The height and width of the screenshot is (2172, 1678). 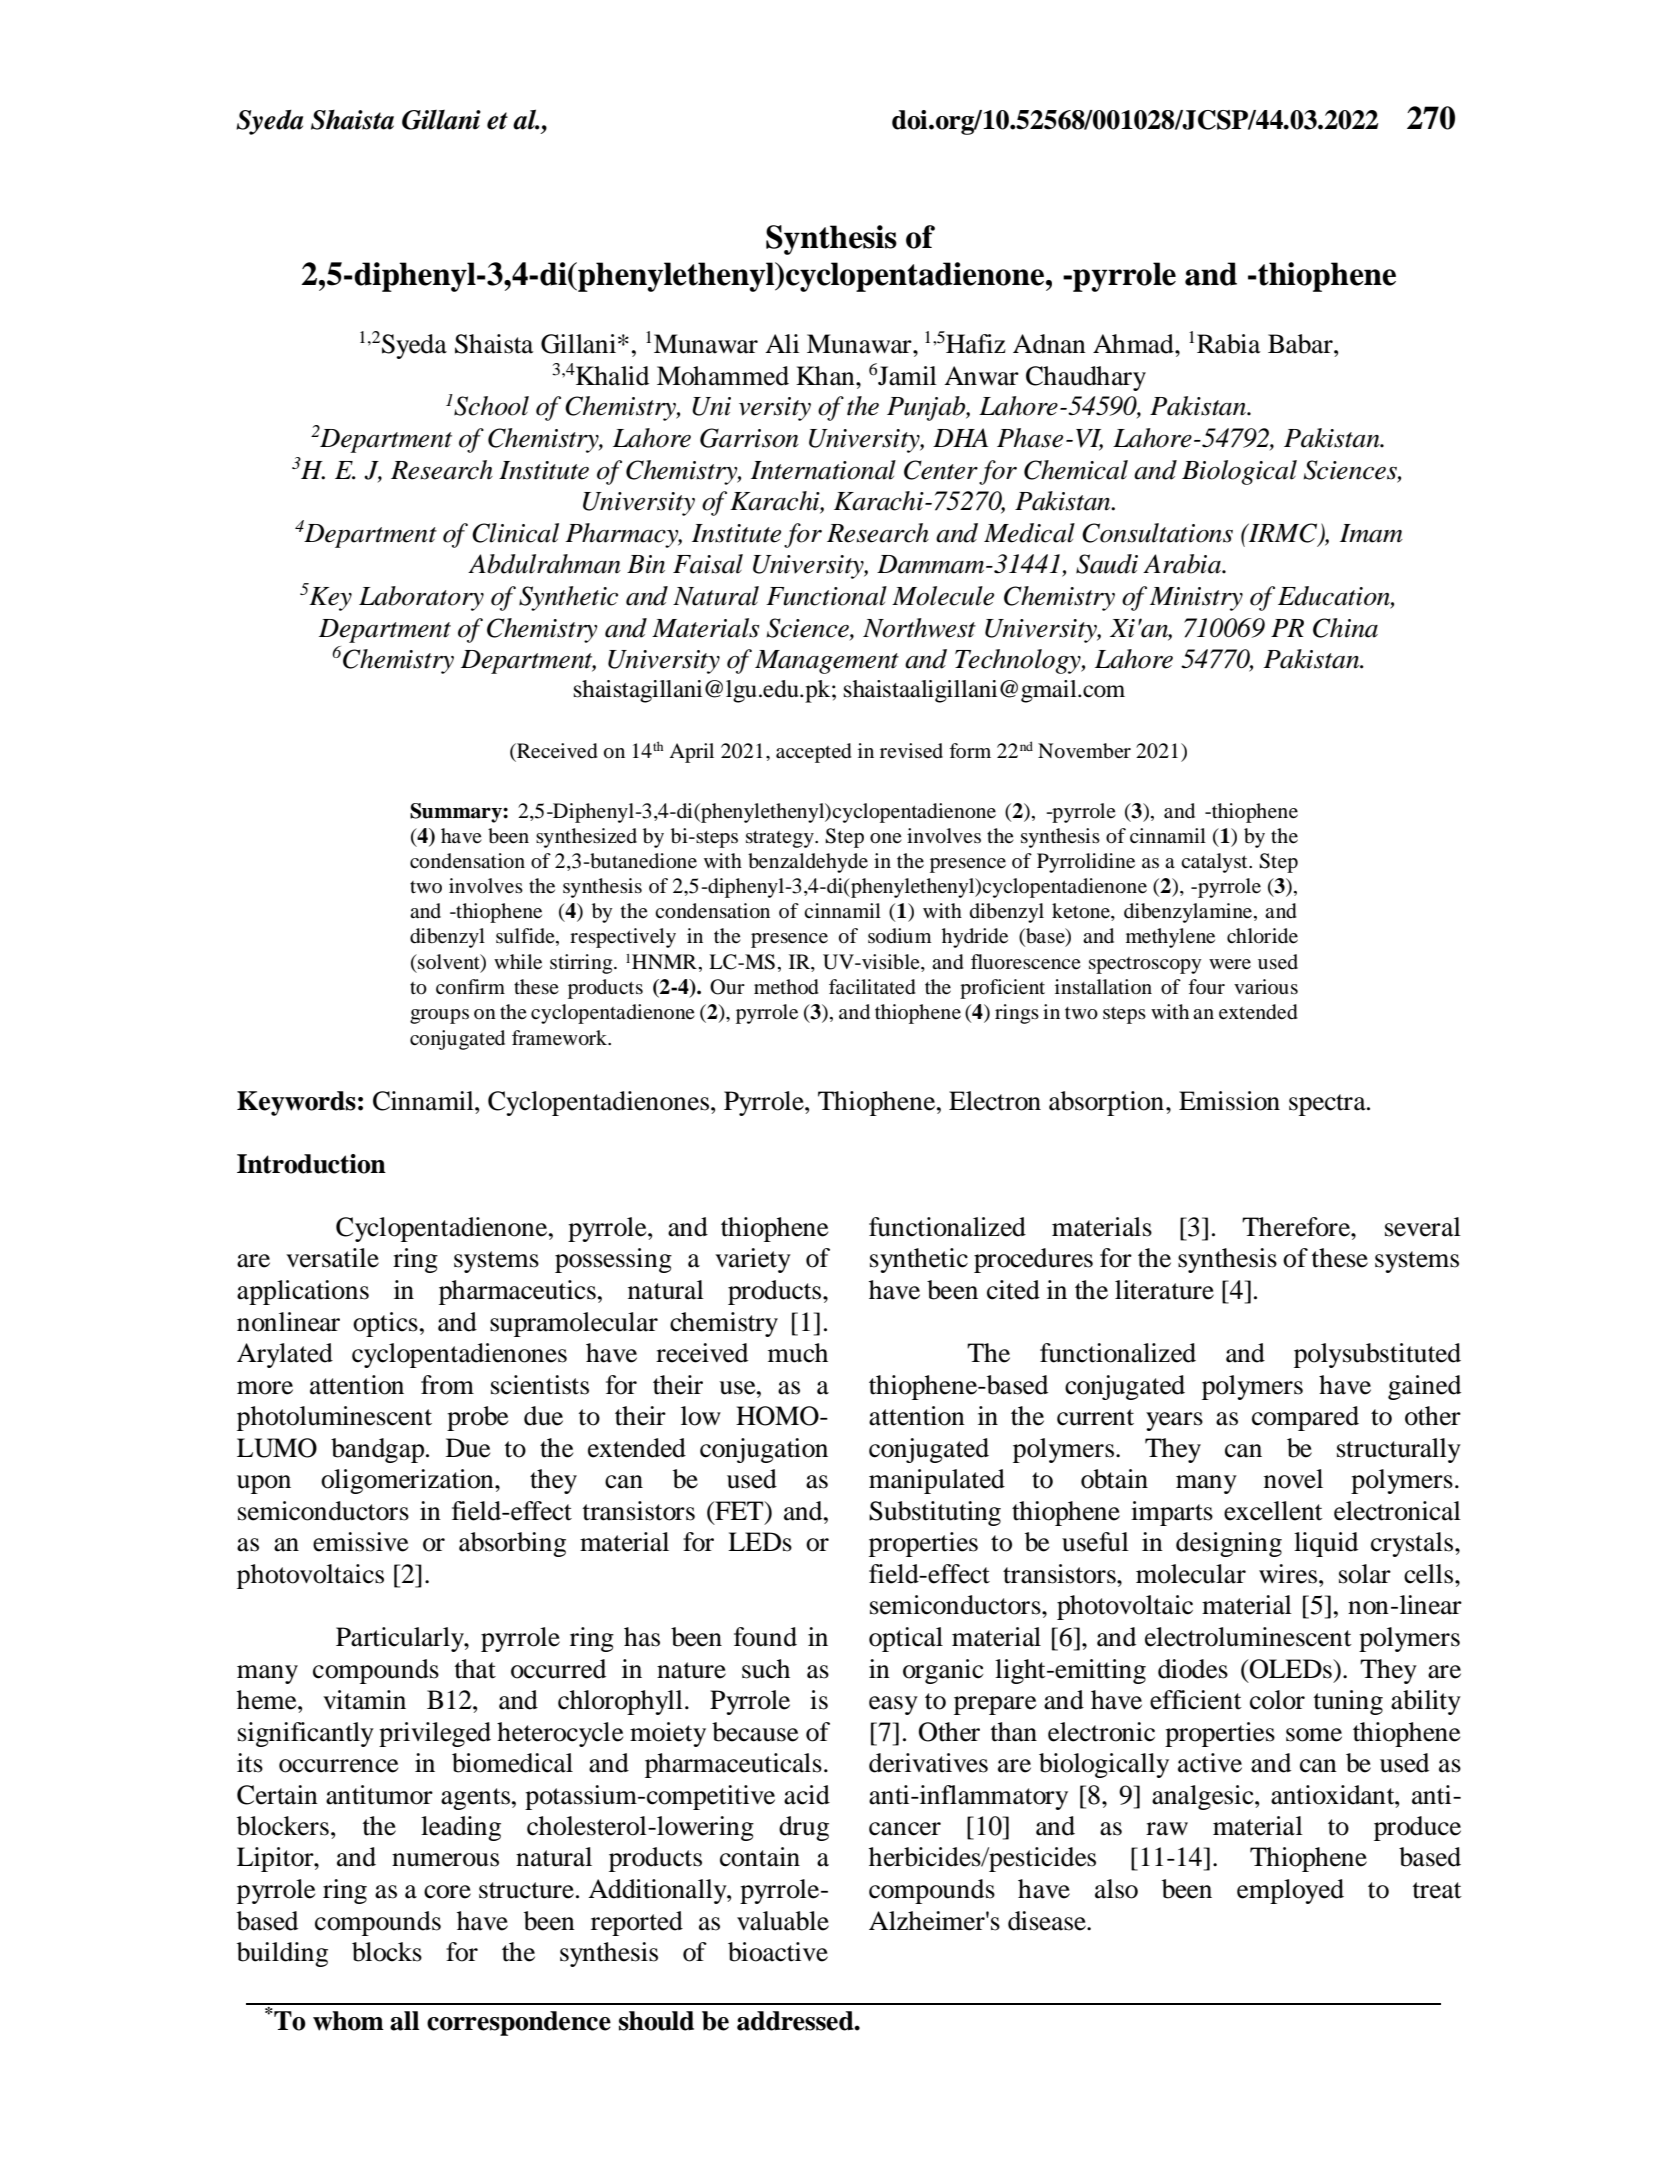 What do you see at coordinates (586, 838) in the screenshot?
I see `synthesized` at bounding box center [586, 838].
